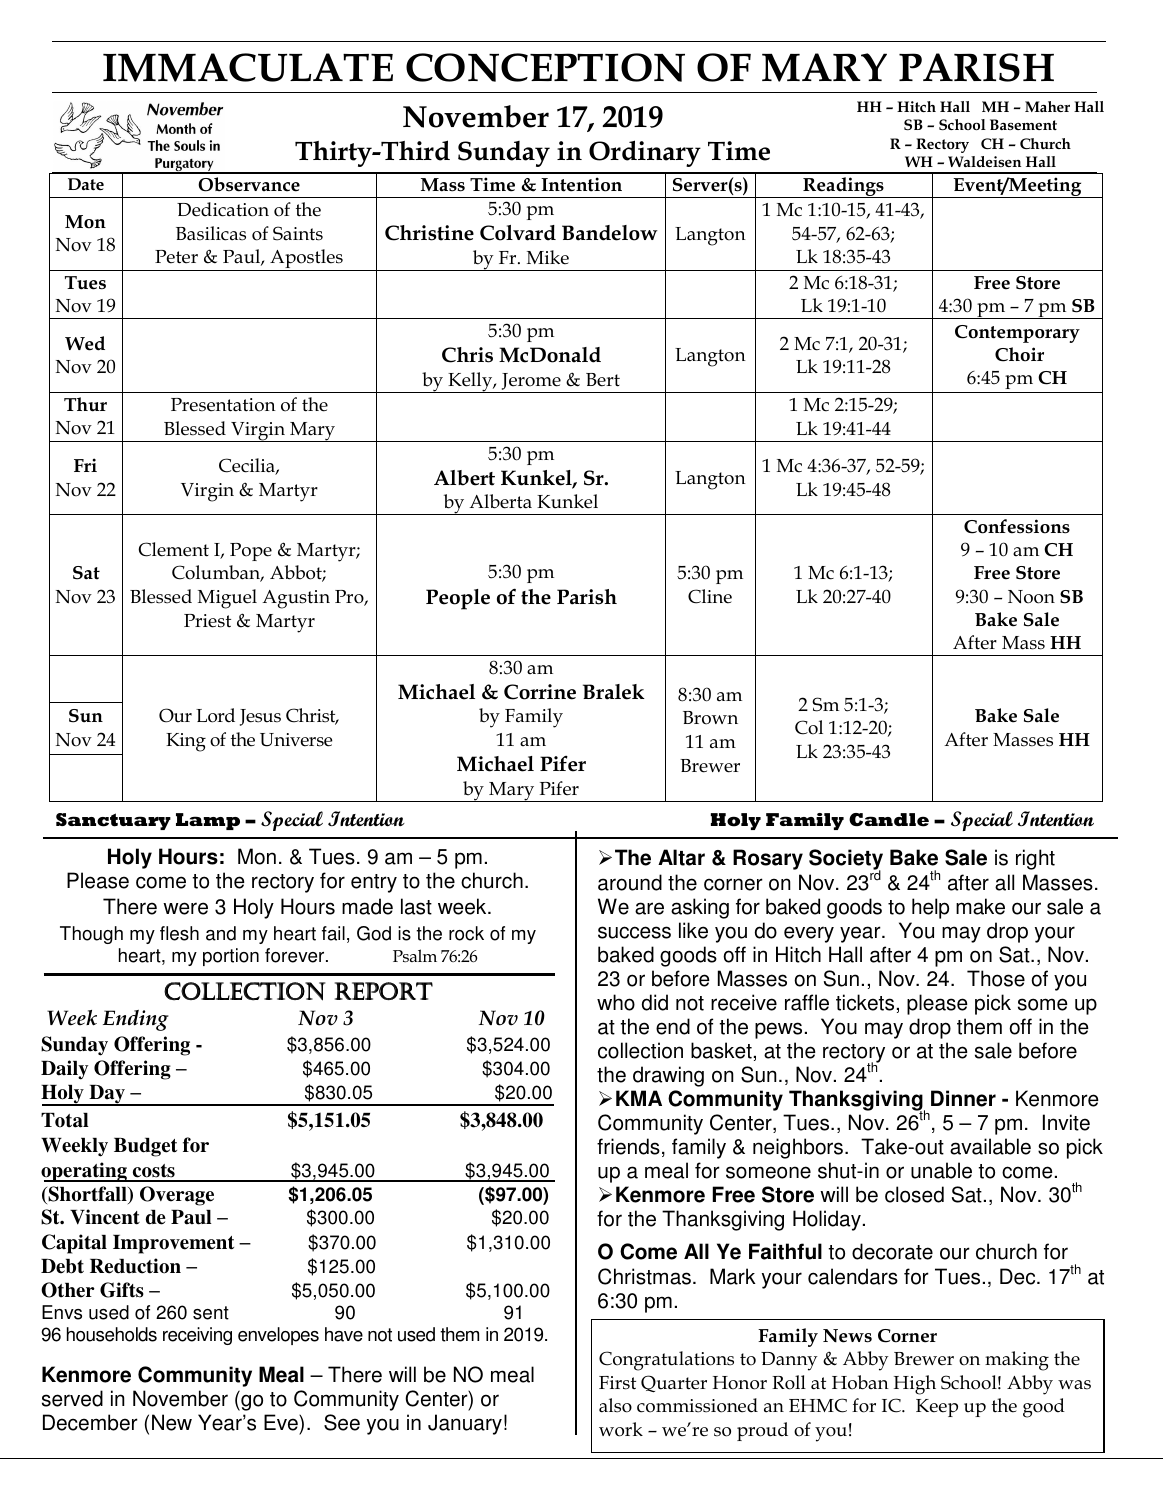 Image resolution: width=1163 pixels, height=1505 pixels. Describe the element at coordinates (545, 67) in the screenshot. I see `CONCEPTION` at that location.
